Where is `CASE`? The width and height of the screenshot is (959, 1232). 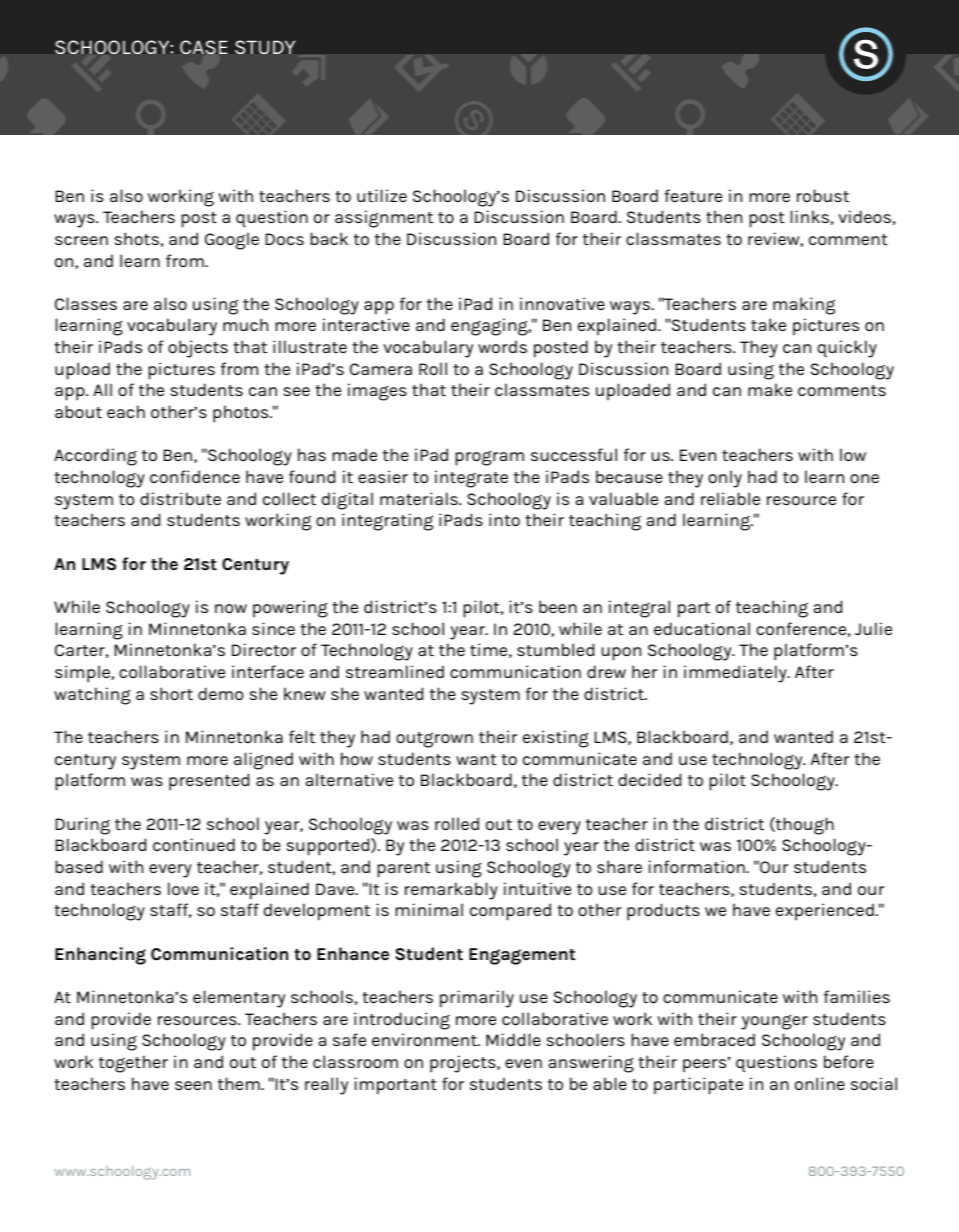
CASE is located at coordinates (203, 47).
